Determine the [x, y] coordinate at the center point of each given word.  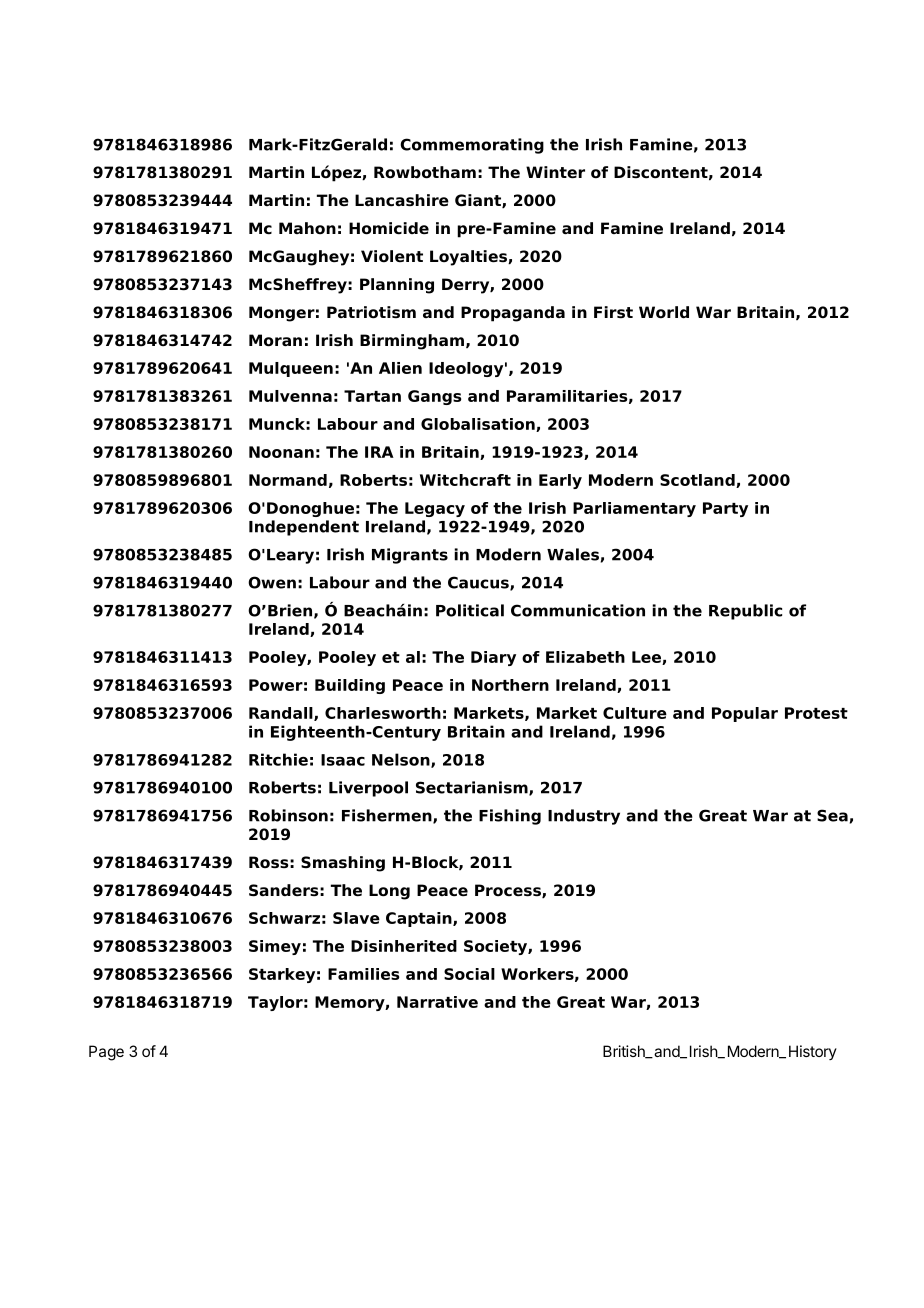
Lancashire [402, 200]
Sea [832, 815]
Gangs [434, 397]
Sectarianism [473, 788]
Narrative [437, 1002]
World [664, 312]
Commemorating [472, 146]
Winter [555, 172]
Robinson [288, 815]
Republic [745, 612]
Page [106, 1053]
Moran [275, 340]
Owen [272, 582]
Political [470, 610]
